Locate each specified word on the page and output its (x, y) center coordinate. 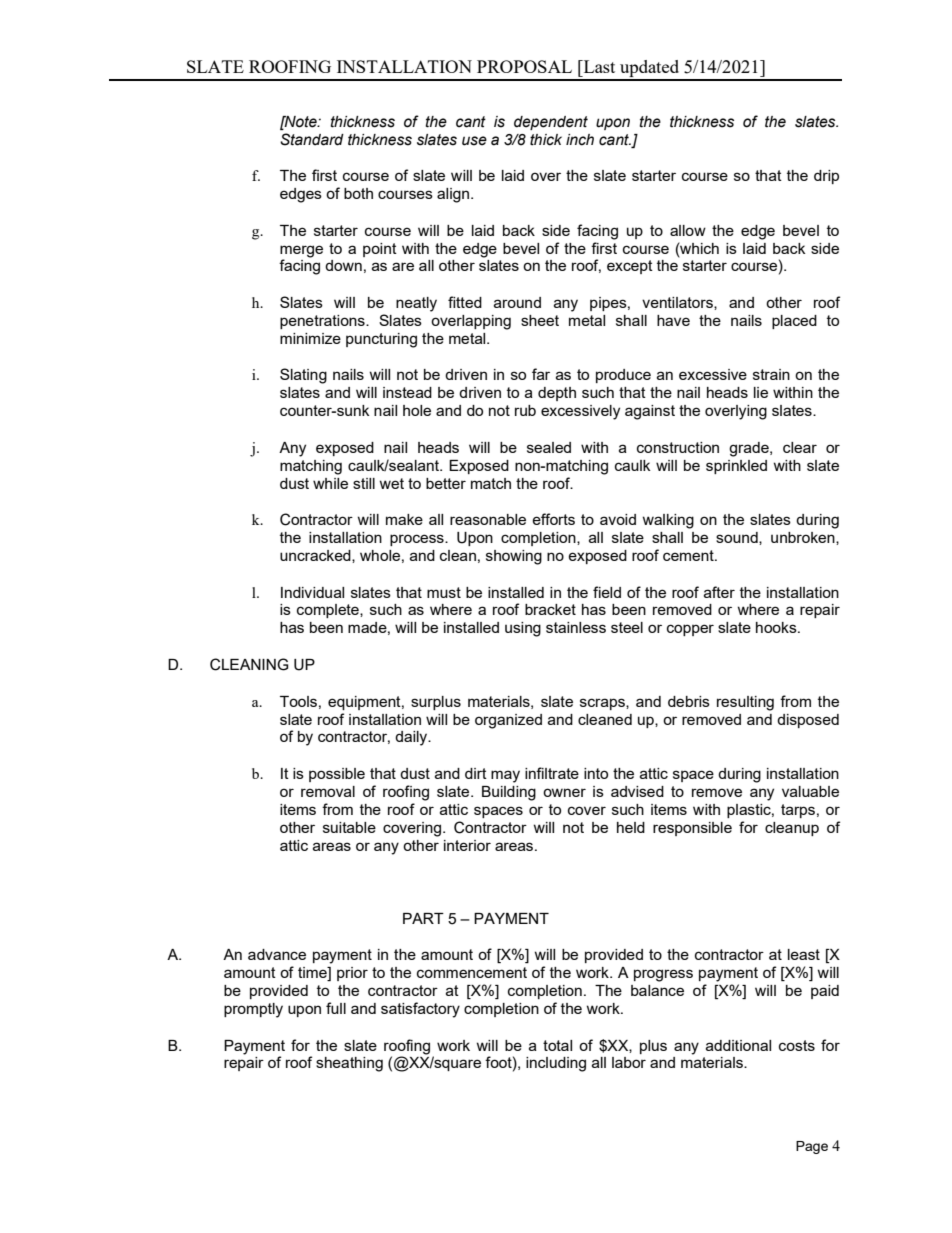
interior (467, 845)
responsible (692, 829)
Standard (312, 139)
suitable (349, 827)
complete (329, 611)
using (523, 629)
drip (826, 177)
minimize (310, 338)
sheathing (349, 1064)
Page (812, 1147)
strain (771, 374)
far (541, 374)
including (556, 1064)
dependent (551, 123)
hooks (777, 627)
